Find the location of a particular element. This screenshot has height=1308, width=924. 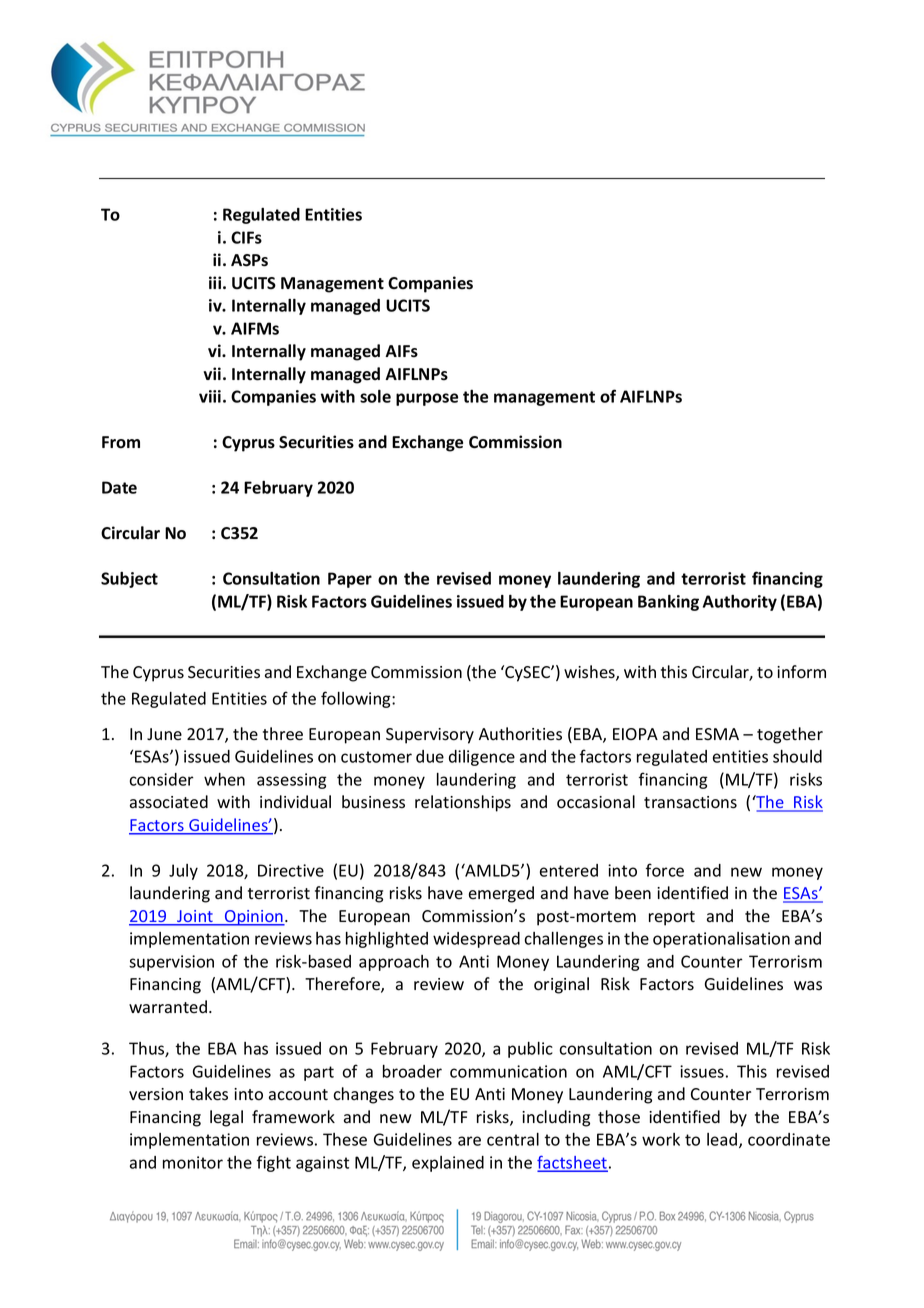

June is located at coordinates (164, 734).
